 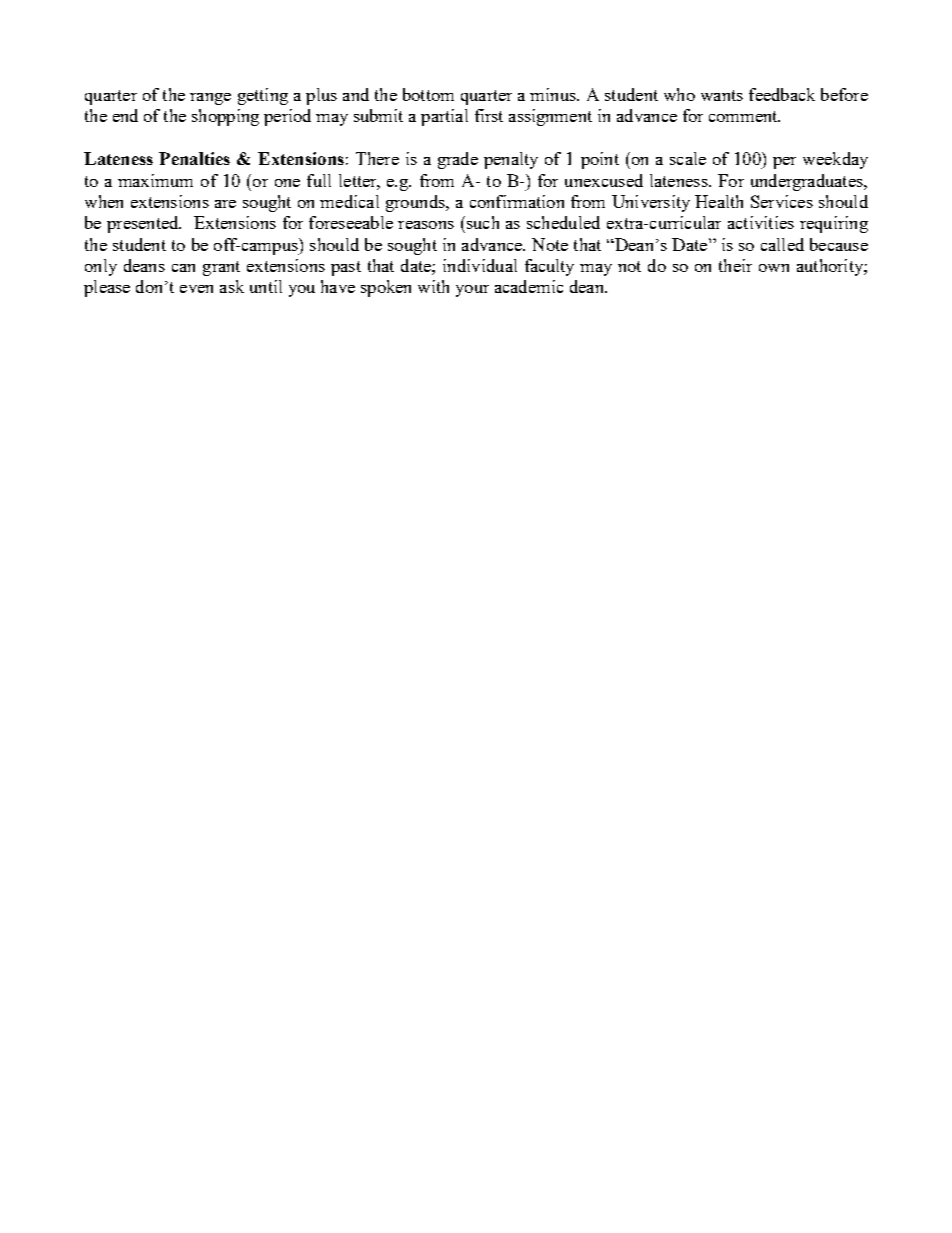 I want to click on range, so click(x=210, y=99).
